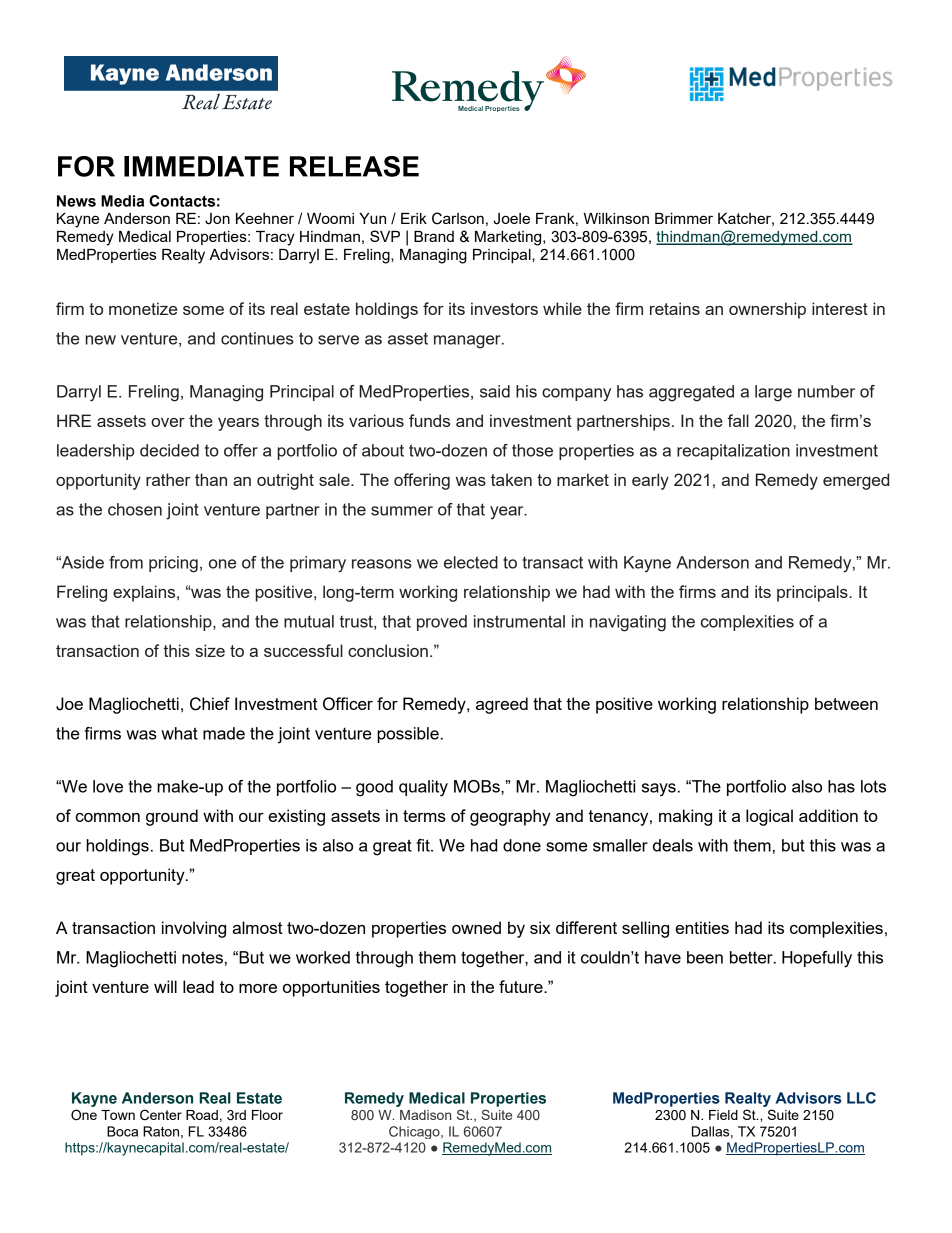  What do you see at coordinates (161, 1115) in the screenshot?
I see `Center` at bounding box center [161, 1115].
